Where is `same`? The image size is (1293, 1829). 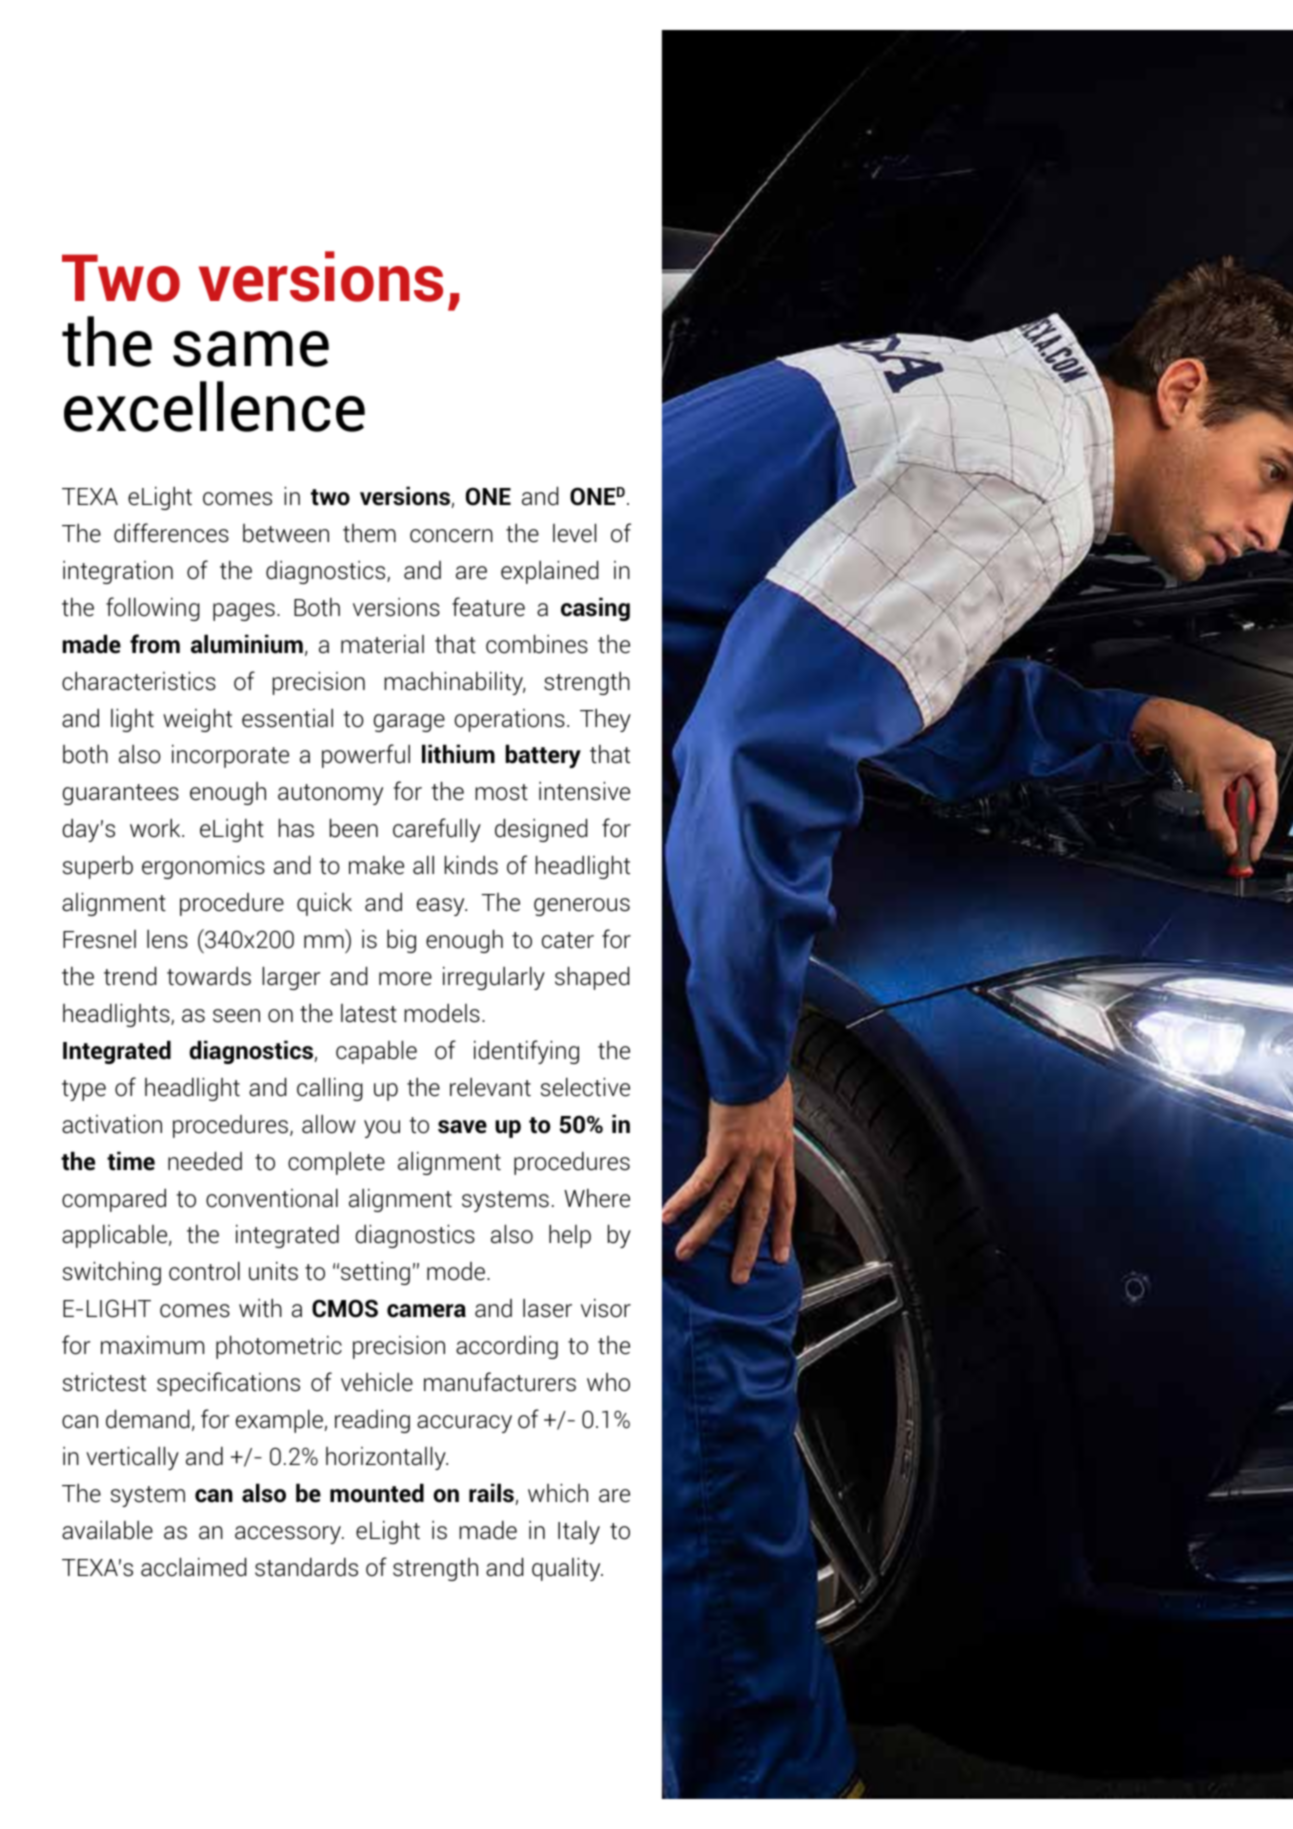 same is located at coordinates (251, 349).
